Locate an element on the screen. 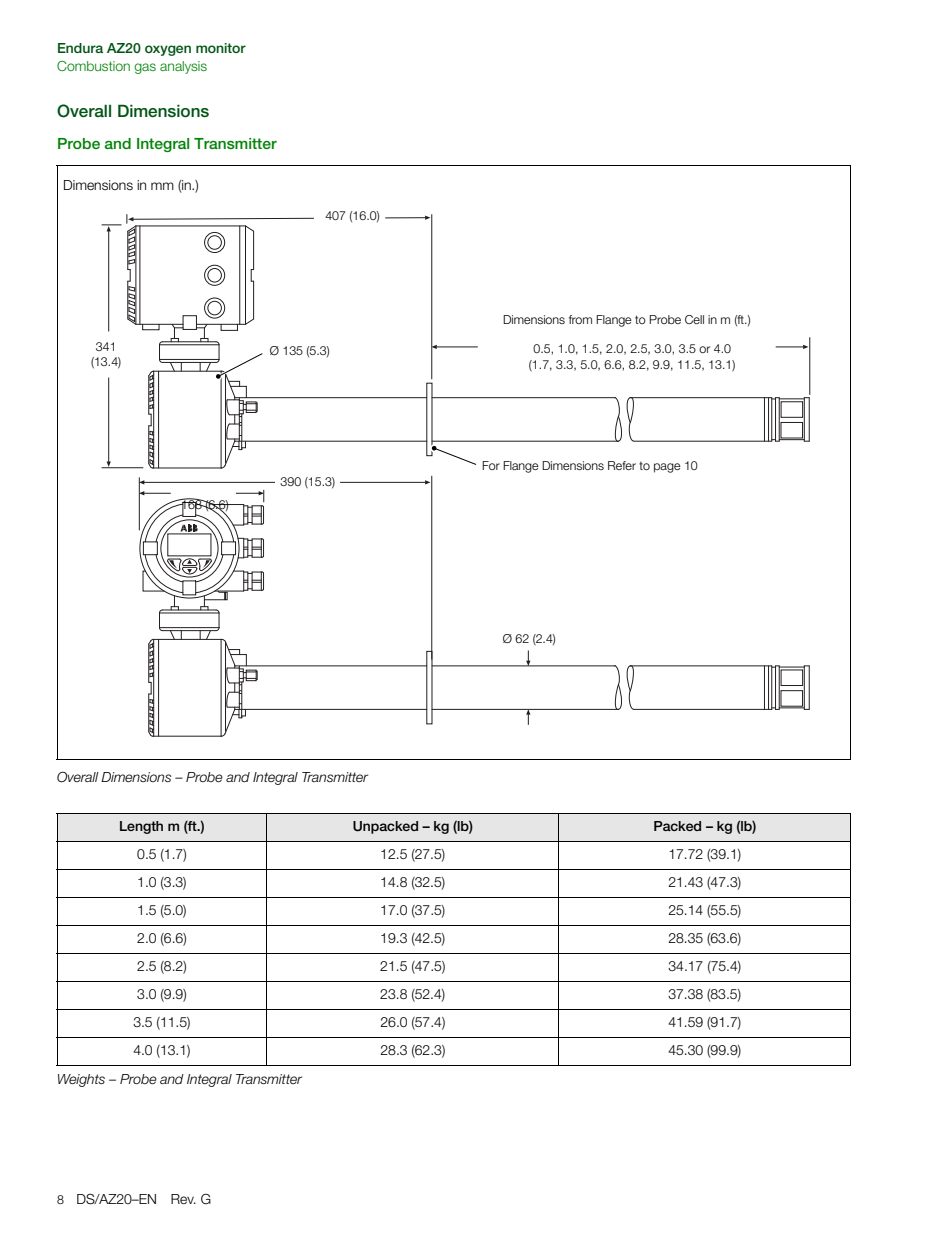 The image size is (952, 1233). Length is located at coordinates (141, 827).
